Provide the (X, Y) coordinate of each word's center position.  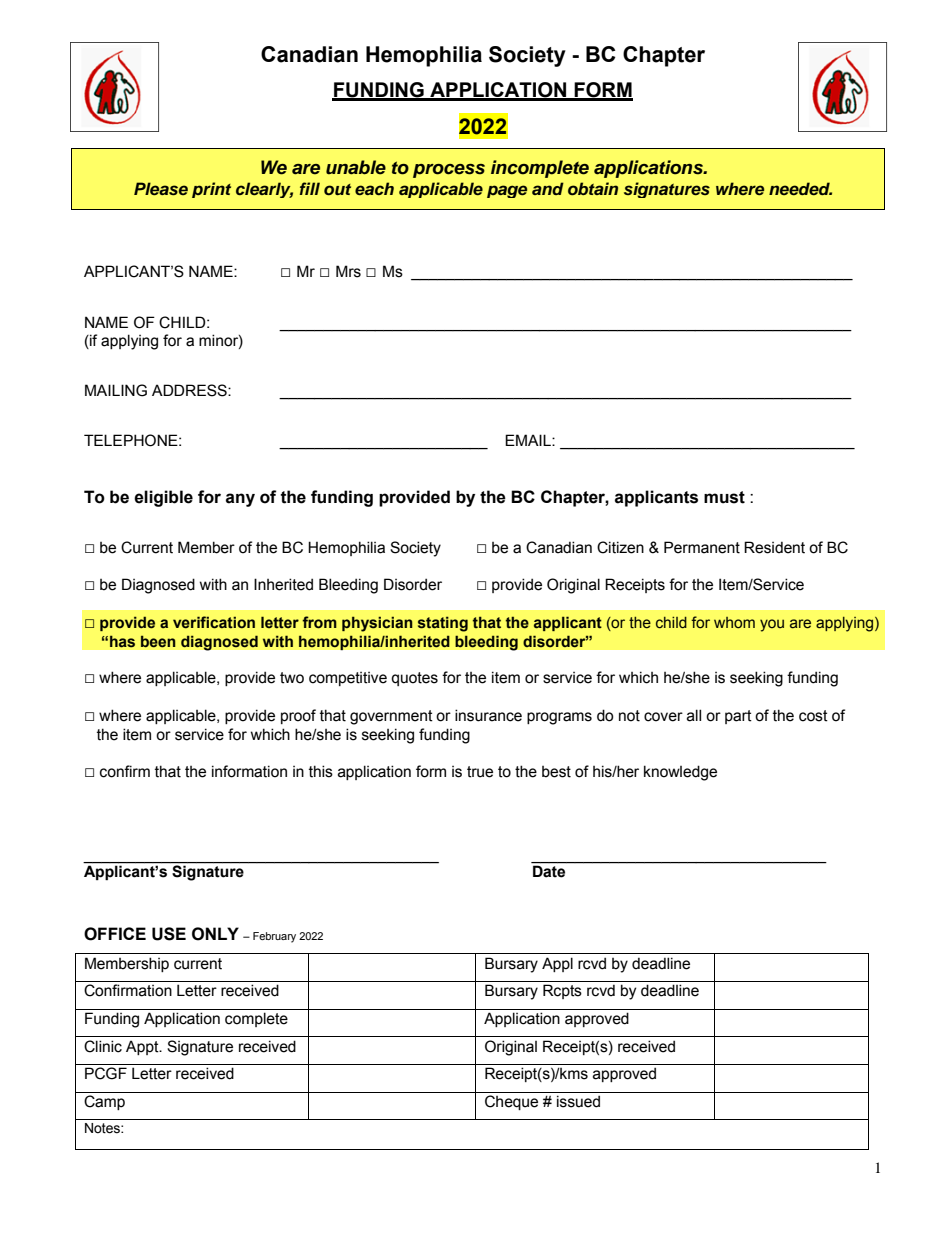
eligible (163, 498)
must (724, 497)
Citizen (620, 547)
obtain (593, 188)
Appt (143, 1047)
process (449, 171)
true (480, 772)
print (211, 190)
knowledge (680, 773)
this (321, 771)
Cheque (511, 1102)
